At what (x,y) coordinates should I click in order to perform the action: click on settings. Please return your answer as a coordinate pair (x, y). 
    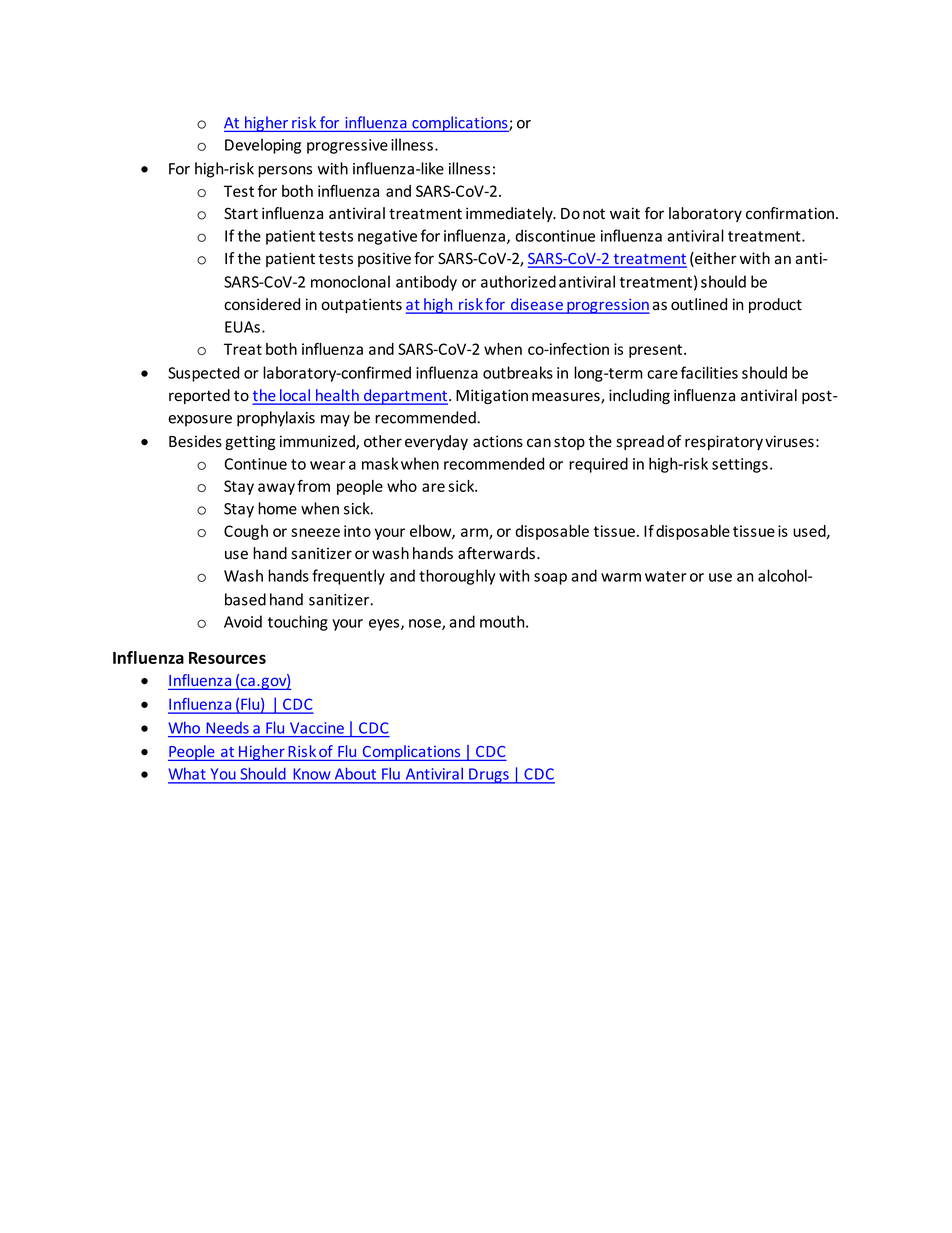
    Looking at the image, I should click on (740, 465).
